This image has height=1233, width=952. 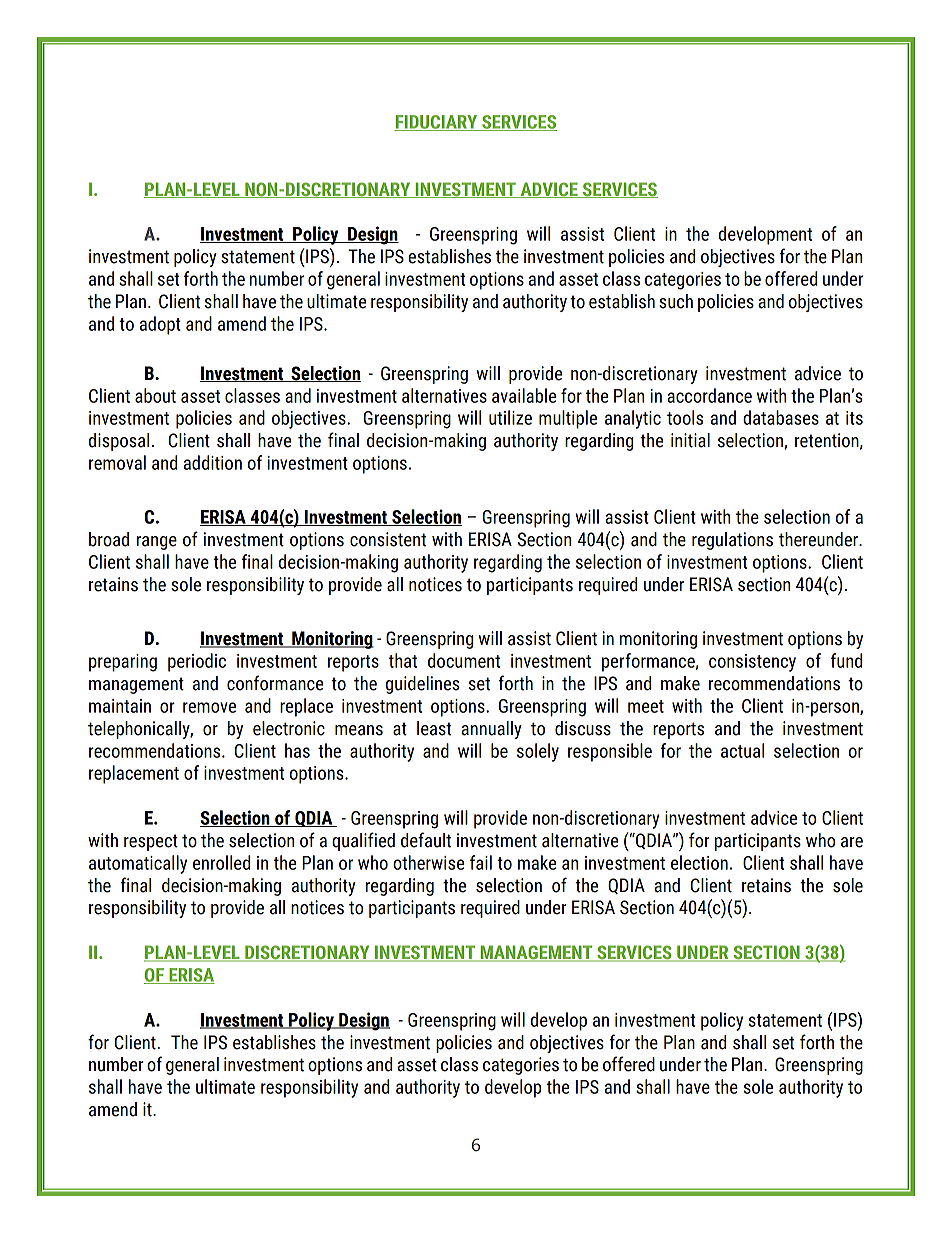 What do you see at coordinates (437, 123) in the image?
I see `FIDUCIARY` at bounding box center [437, 123].
